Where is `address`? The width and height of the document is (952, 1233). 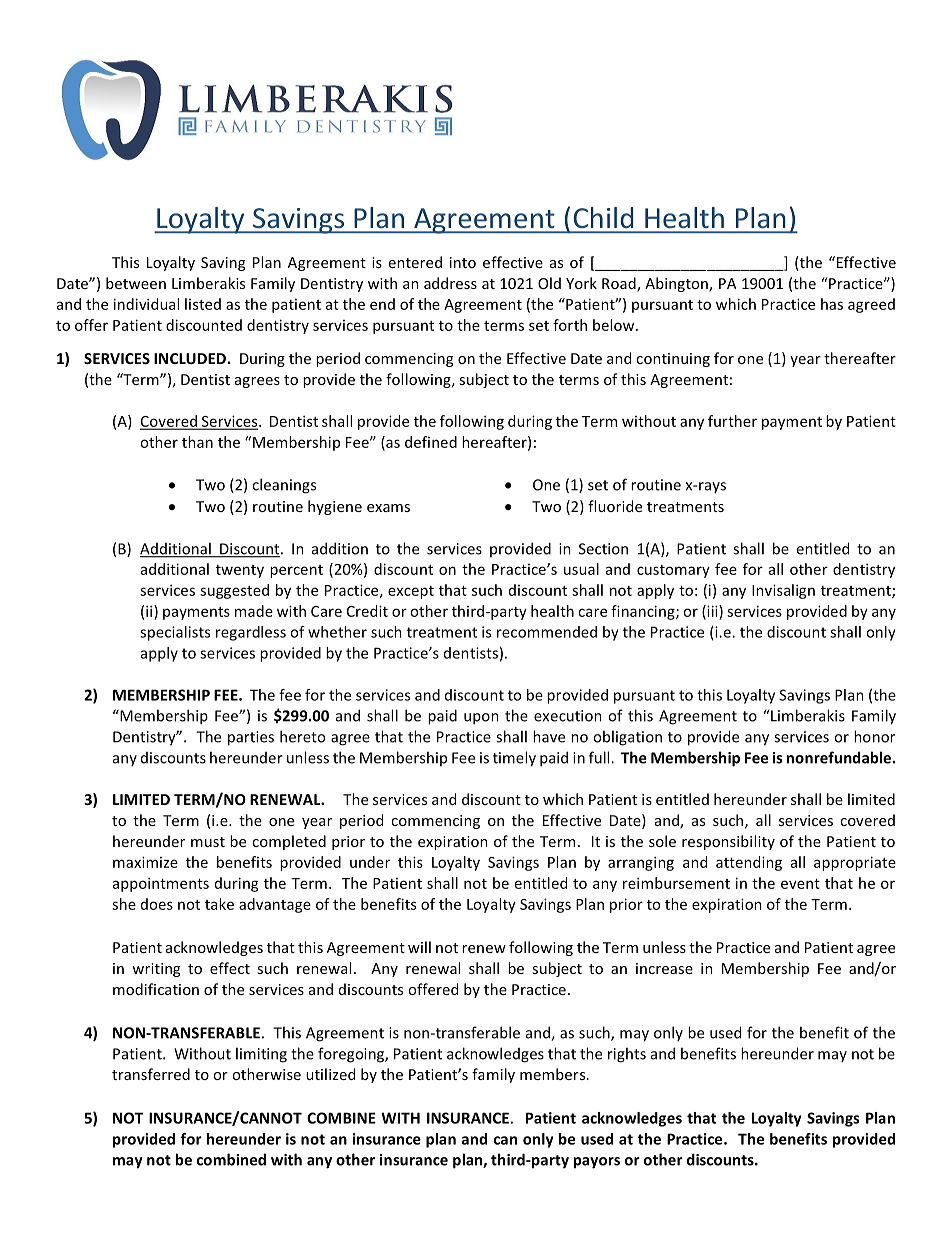
address is located at coordinates (450, 283).
